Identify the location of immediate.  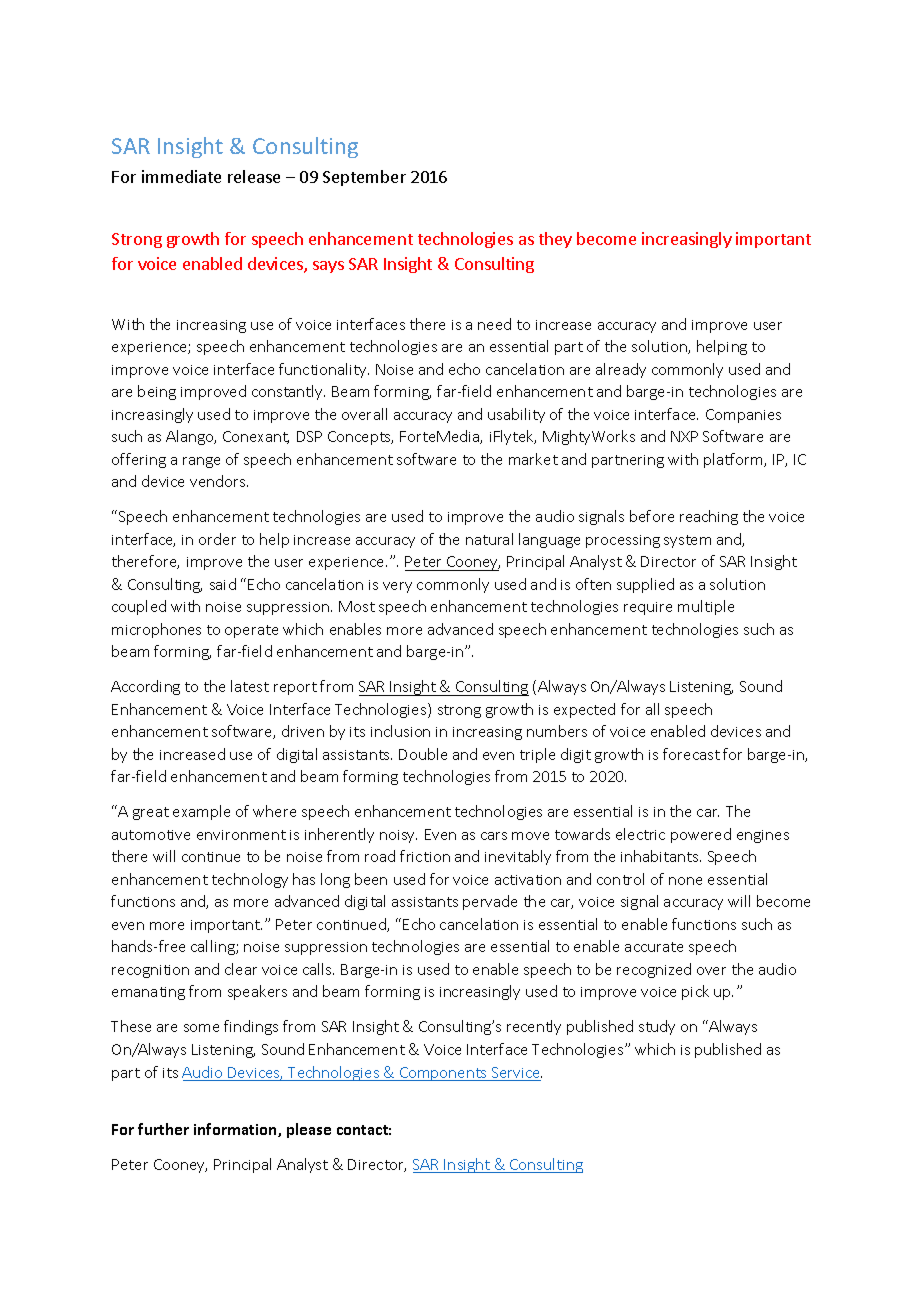
(181, 176).
